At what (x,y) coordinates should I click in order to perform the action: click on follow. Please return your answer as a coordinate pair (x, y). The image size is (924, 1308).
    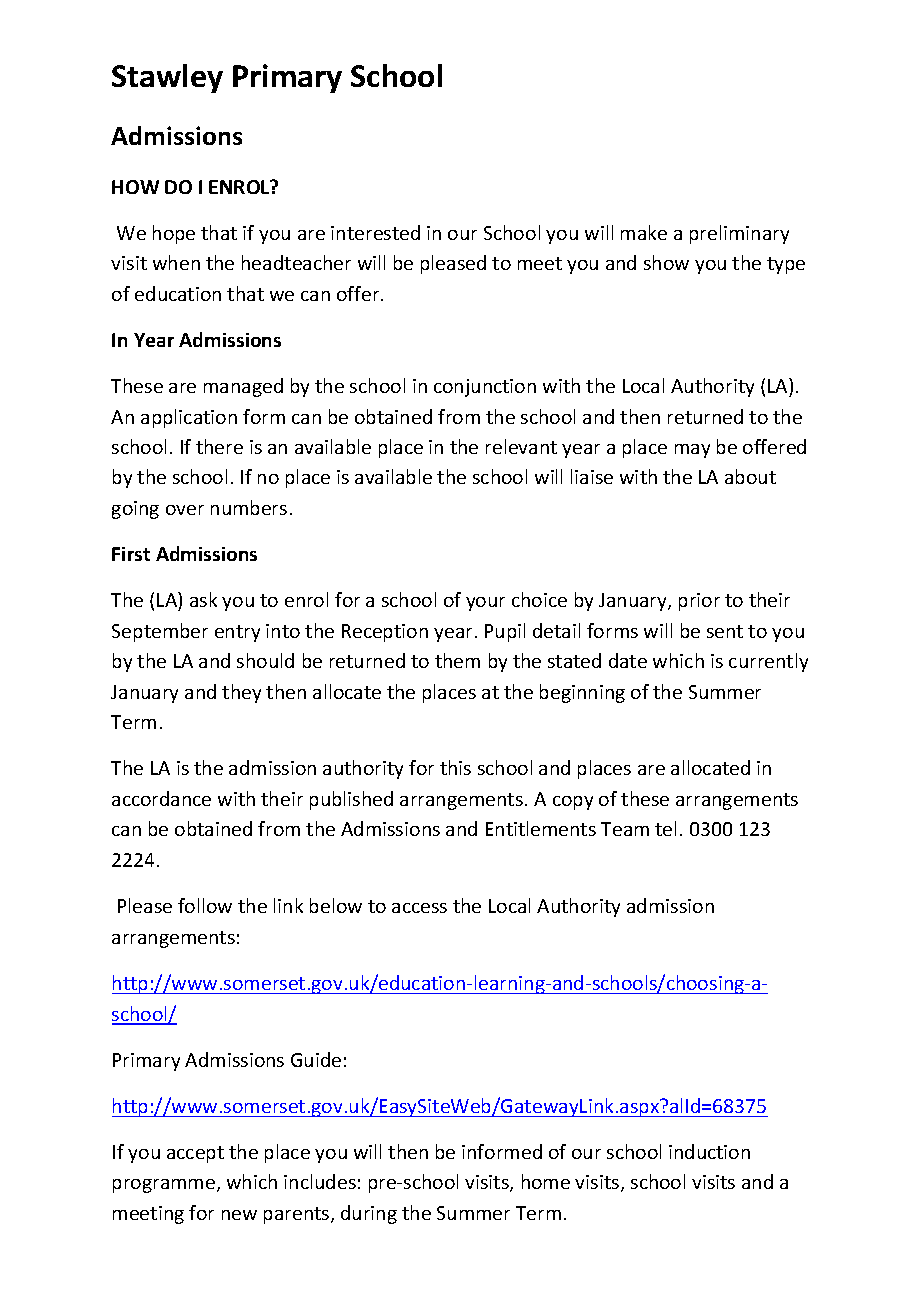
    Looking at the image, I should click on (205, 905).
